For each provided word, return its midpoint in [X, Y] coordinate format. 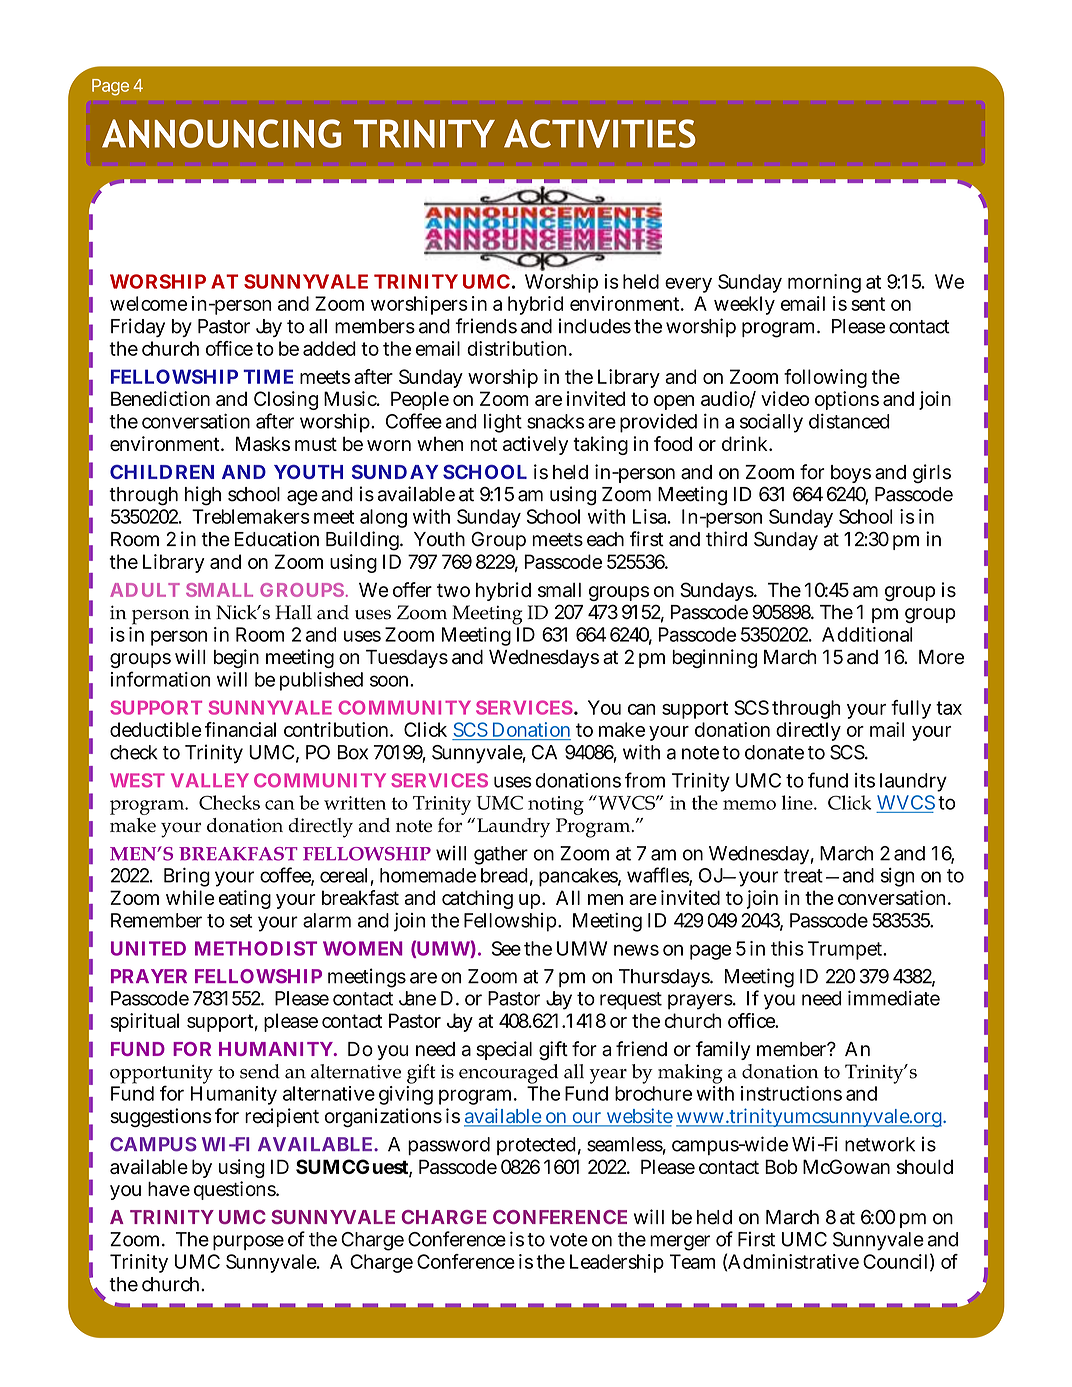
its [865, 780]
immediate [894, 998]
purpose [248, 1242]
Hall [293, 612]
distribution [517, 348]
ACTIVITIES [600, 133]
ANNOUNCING [221, 133]
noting [556, 805]
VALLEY [210, 780]
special [504, 1050]
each [605, 539]
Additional [867, 634]
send [260, 1071]
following [825, 378]
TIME [268, 376]
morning [824, 283]
